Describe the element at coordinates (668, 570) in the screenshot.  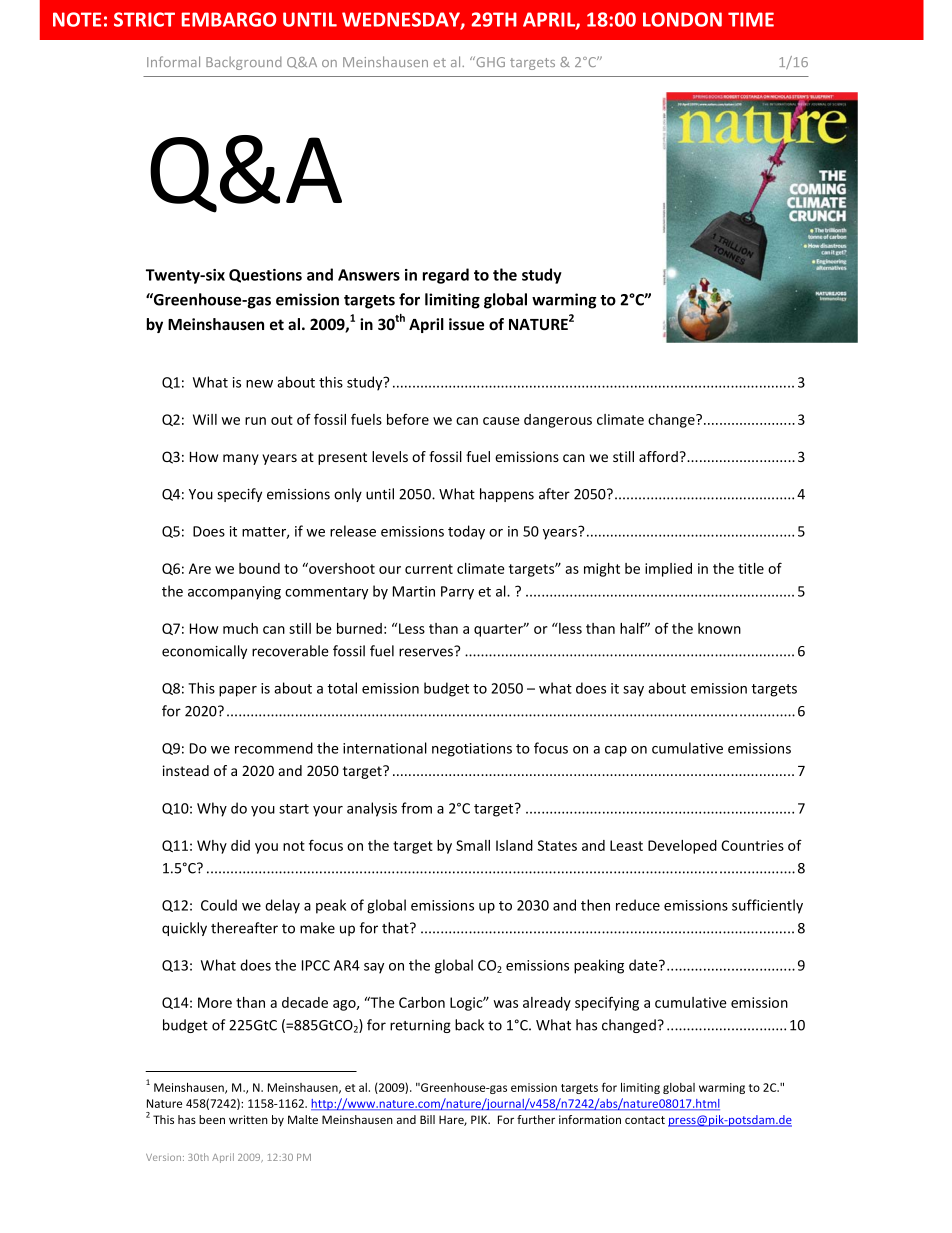
I see `implied` at that location.
